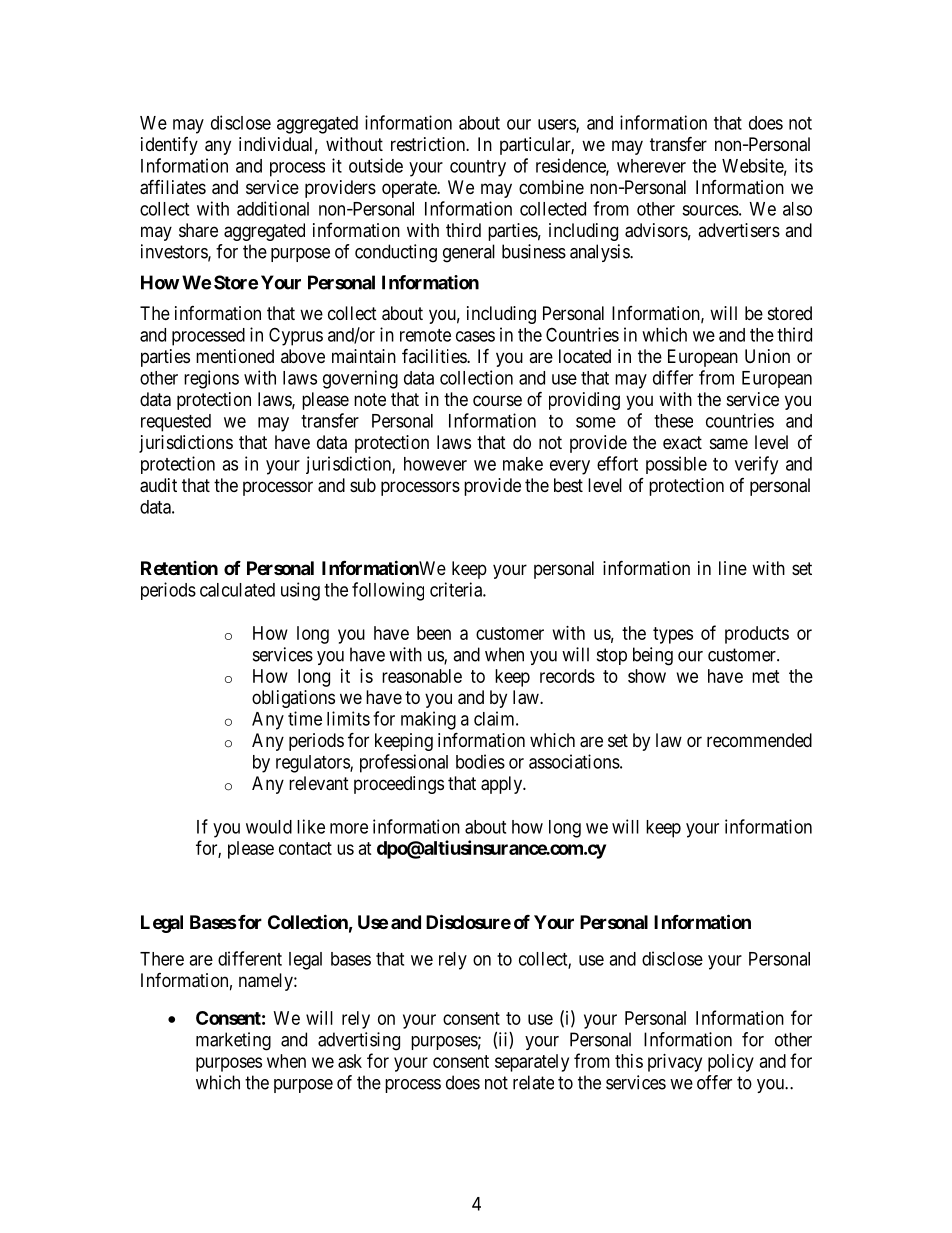  What do you see at coordinates (480, 761) in the document?
I see `bodies` at bounding box center [480, 761].
